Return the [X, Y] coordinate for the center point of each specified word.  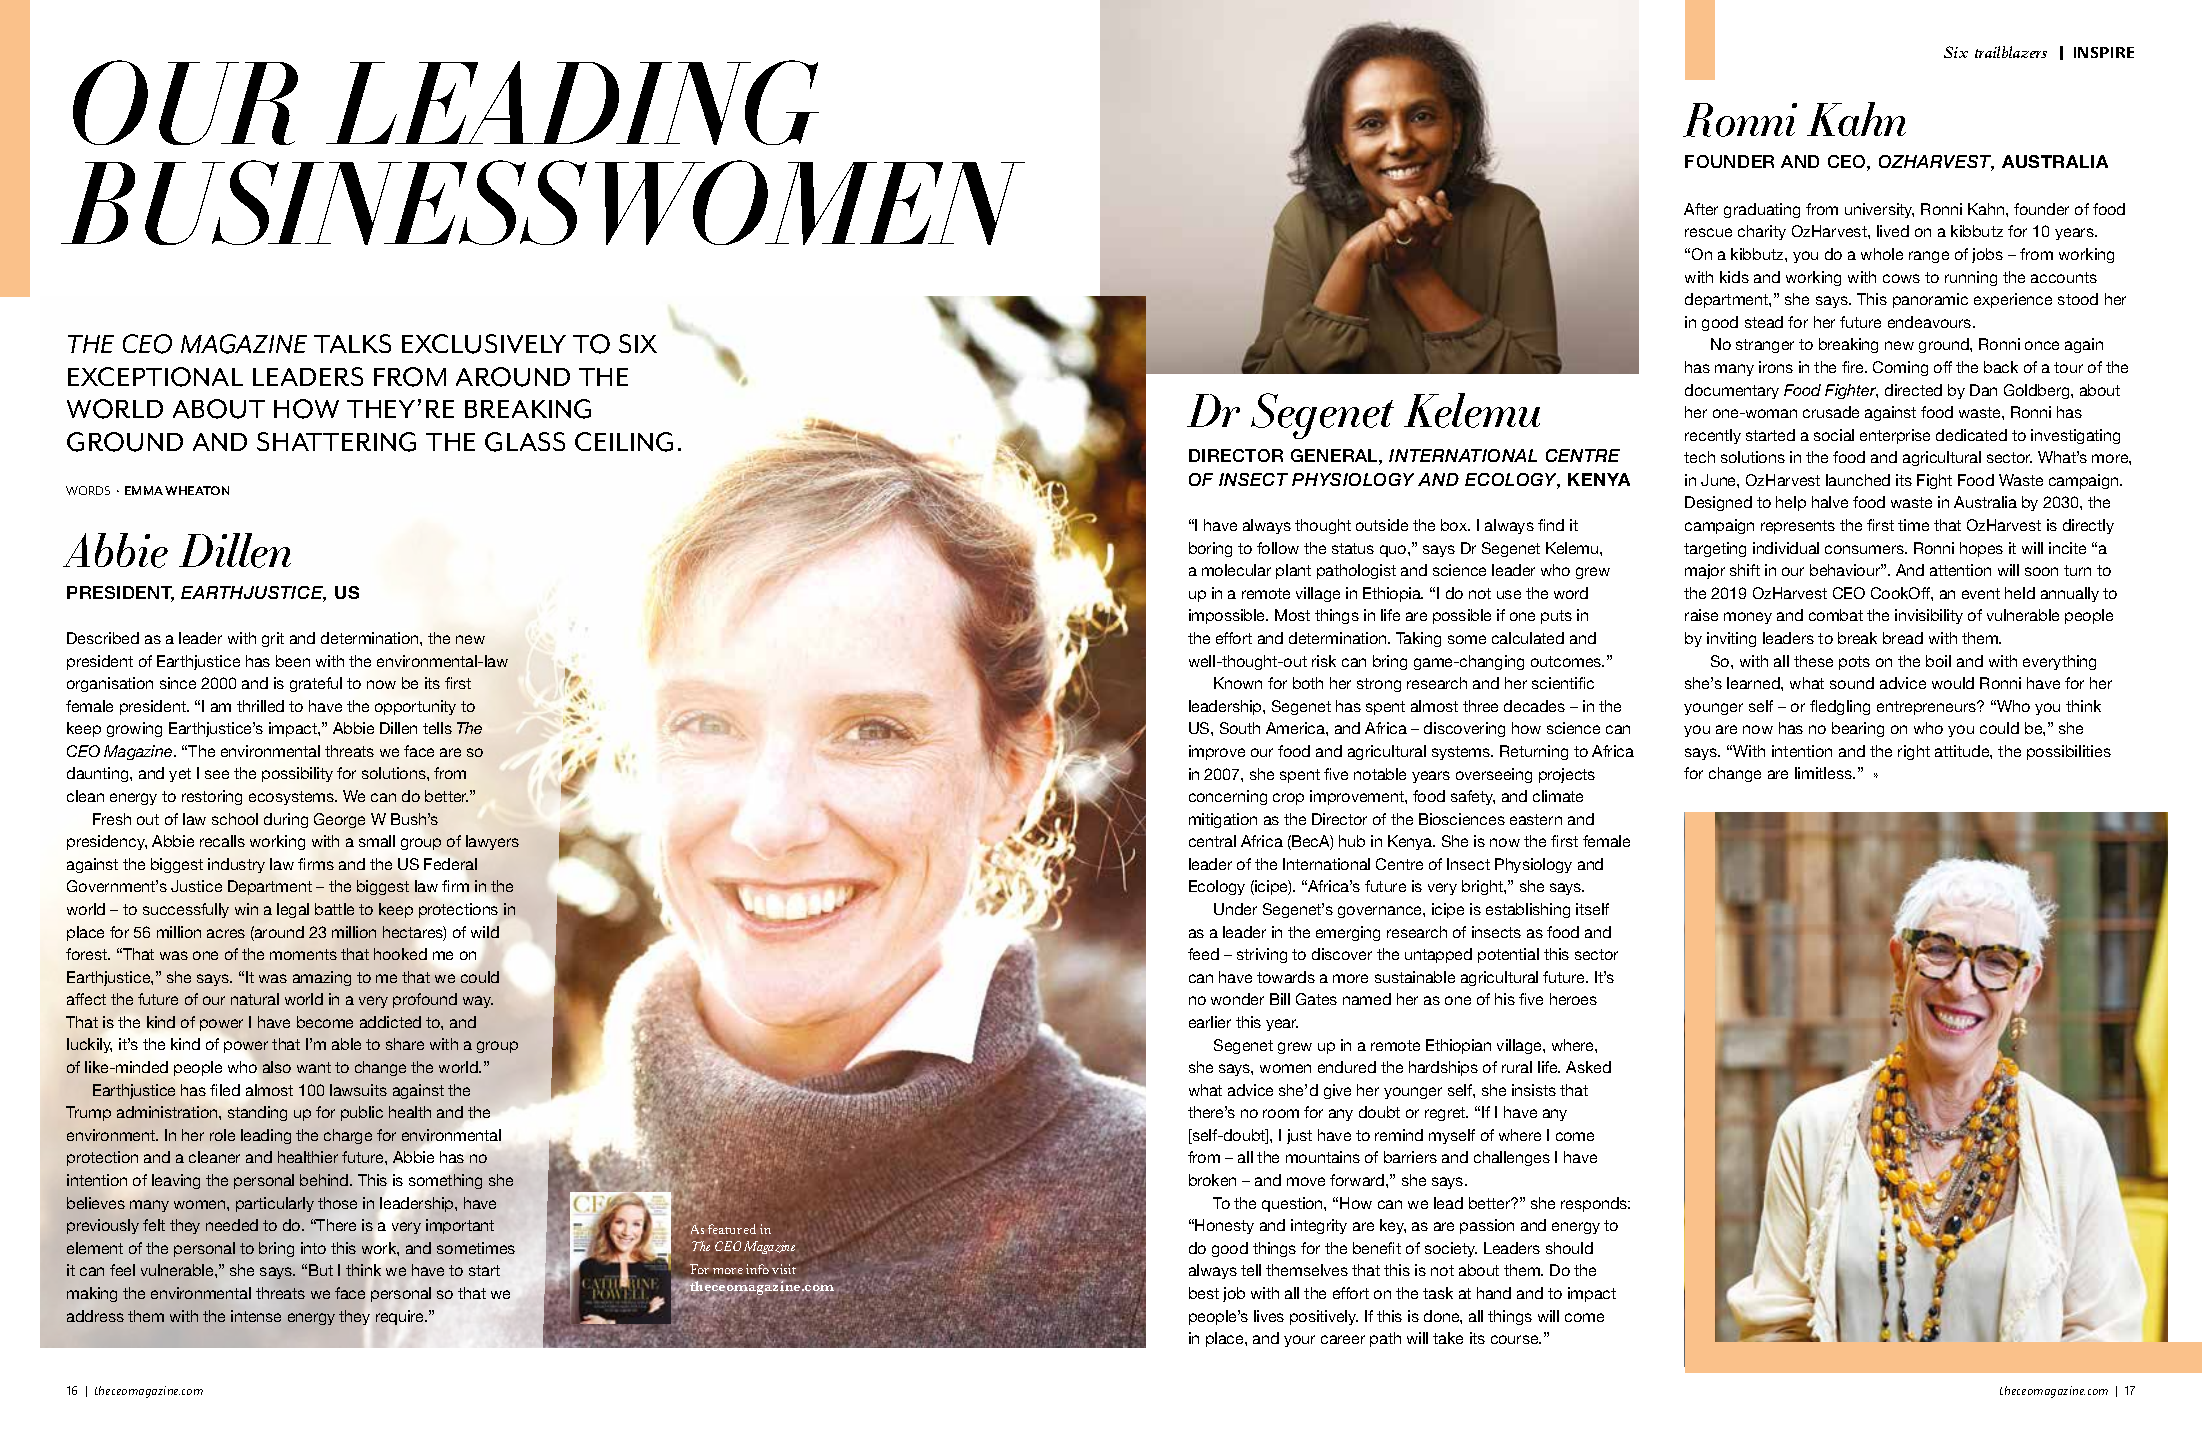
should [1569, 1248]
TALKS [352, 343]
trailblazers [2011, 52]
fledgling [1840, 707]
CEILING [624, 442]
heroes [1573, 999]
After [1701, 209]
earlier [1210, 1022]
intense [256, 1316]
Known [1238, 683]
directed [1913, 390]
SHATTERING [336, 442]
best [1204, 1293]
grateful [316, 684]
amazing [322, 978]
